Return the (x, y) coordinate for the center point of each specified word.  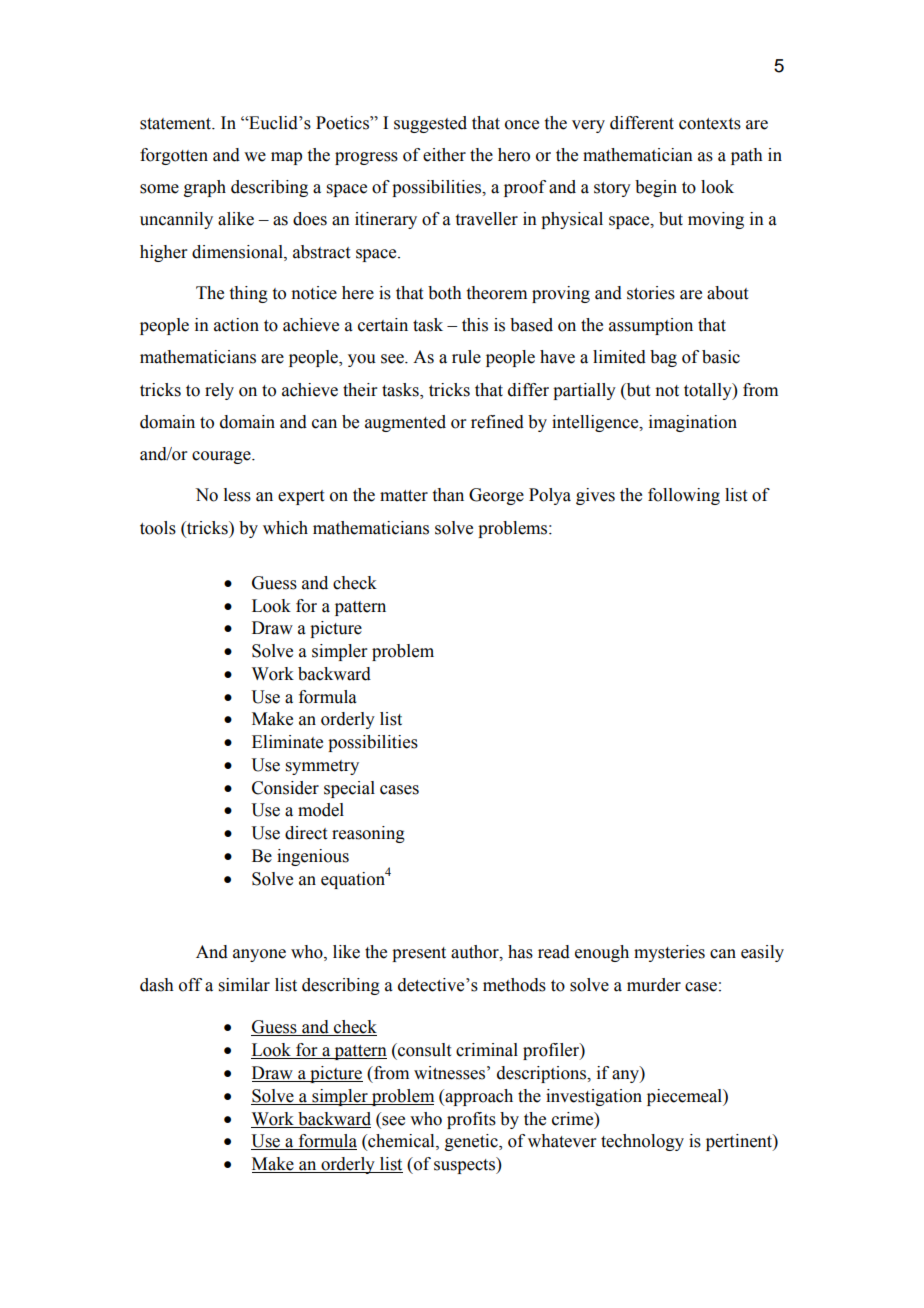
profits (471, 1120)
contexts (710, 124)
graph (205, 188)
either (444, 155)
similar (244, 985)
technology (642, 1142)
